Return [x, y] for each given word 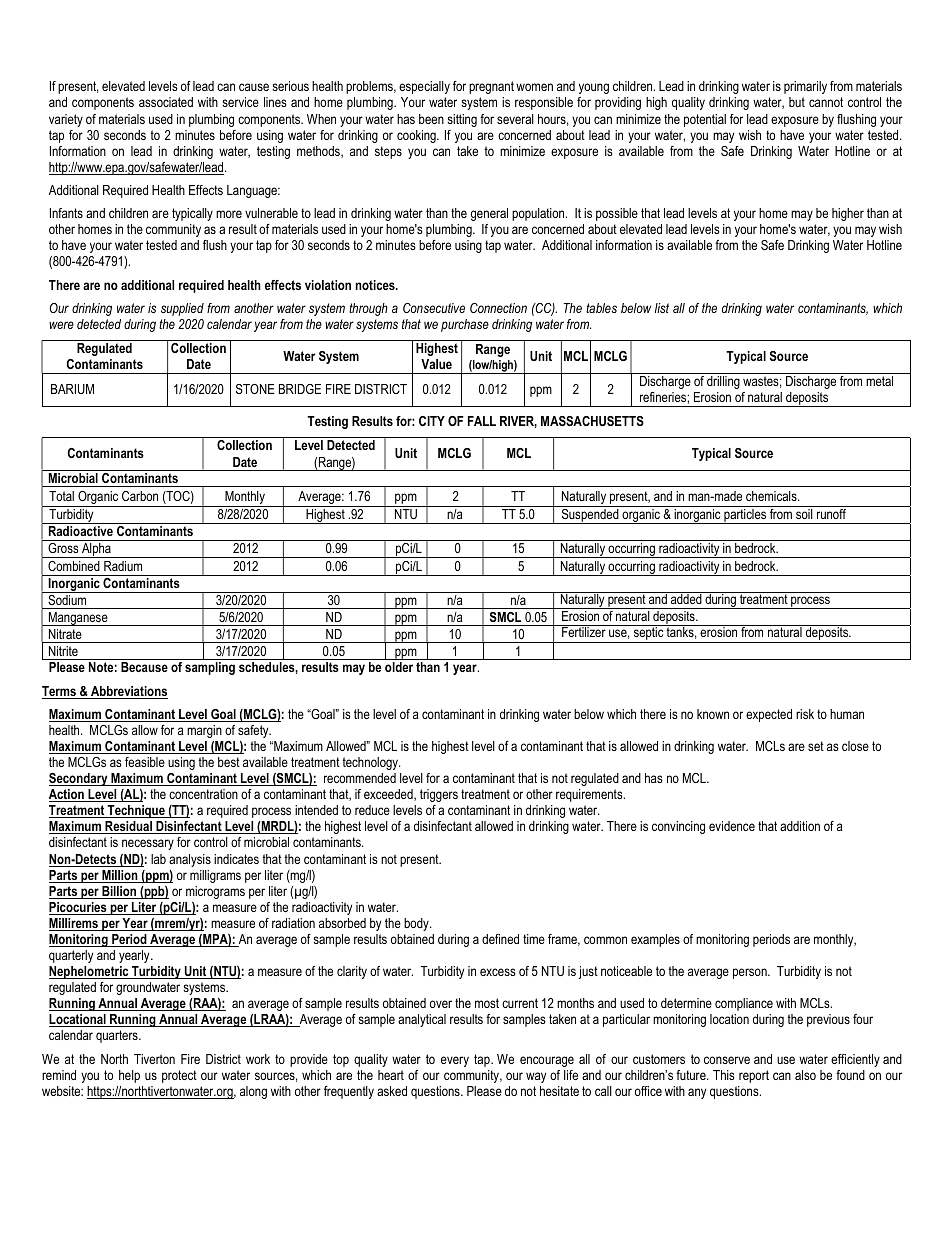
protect [179, 1076]
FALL [482, 421]
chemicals [772, 496]
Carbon [140, 496]
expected [769, 715]
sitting [462, 120]
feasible [145, 762]
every [455, 1061]
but [797, 102]
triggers [439, 795]
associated [166, 102]
